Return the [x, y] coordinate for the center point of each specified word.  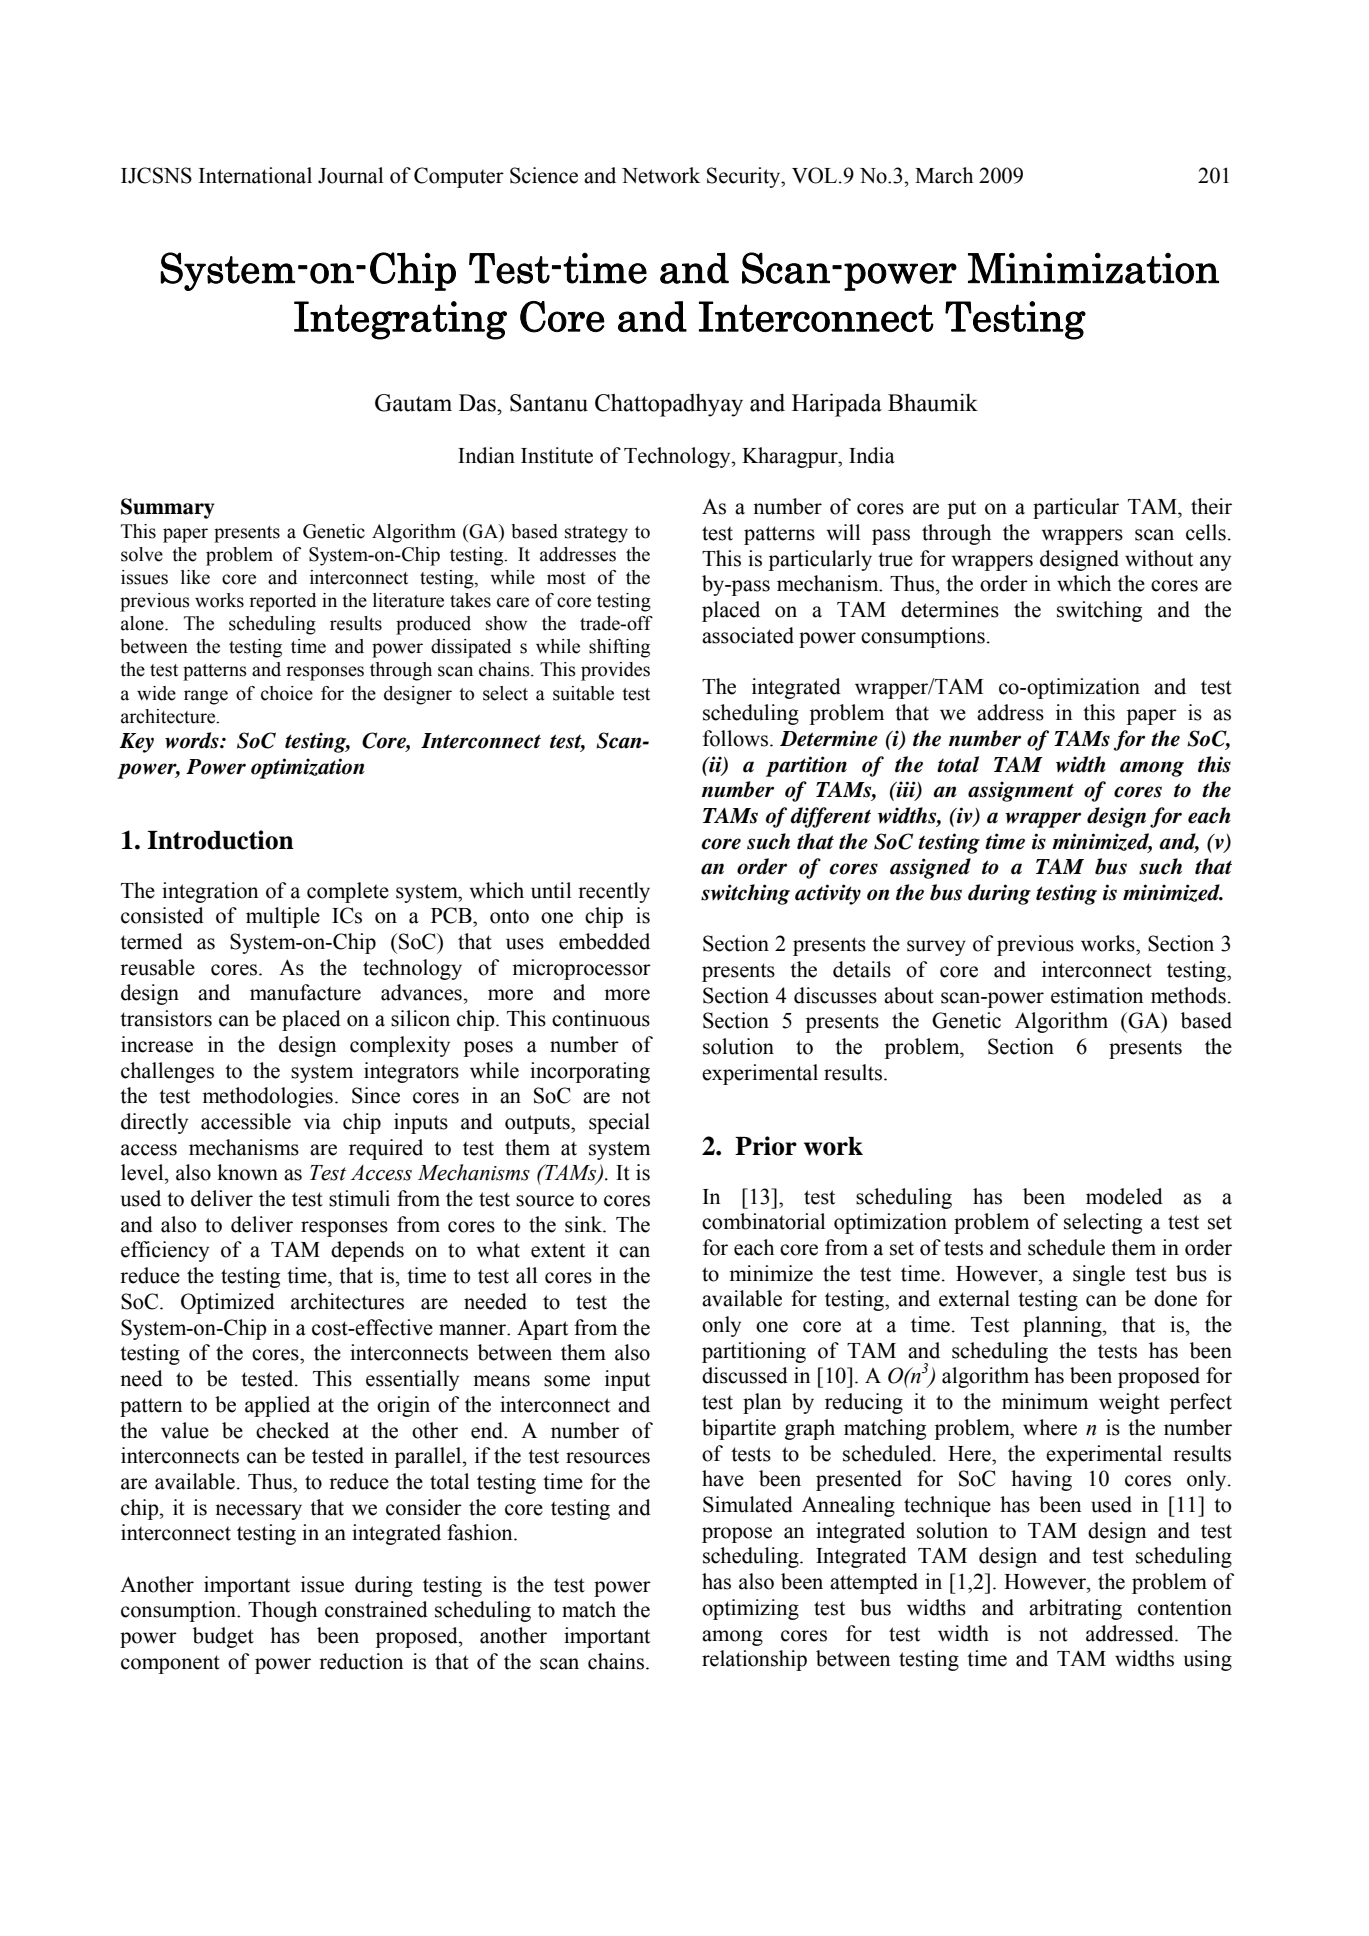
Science [544, 175]
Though [282, 1611]
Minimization [1093, 268]
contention [1185, 1607]
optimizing [750, 1609]
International [255, 175]
